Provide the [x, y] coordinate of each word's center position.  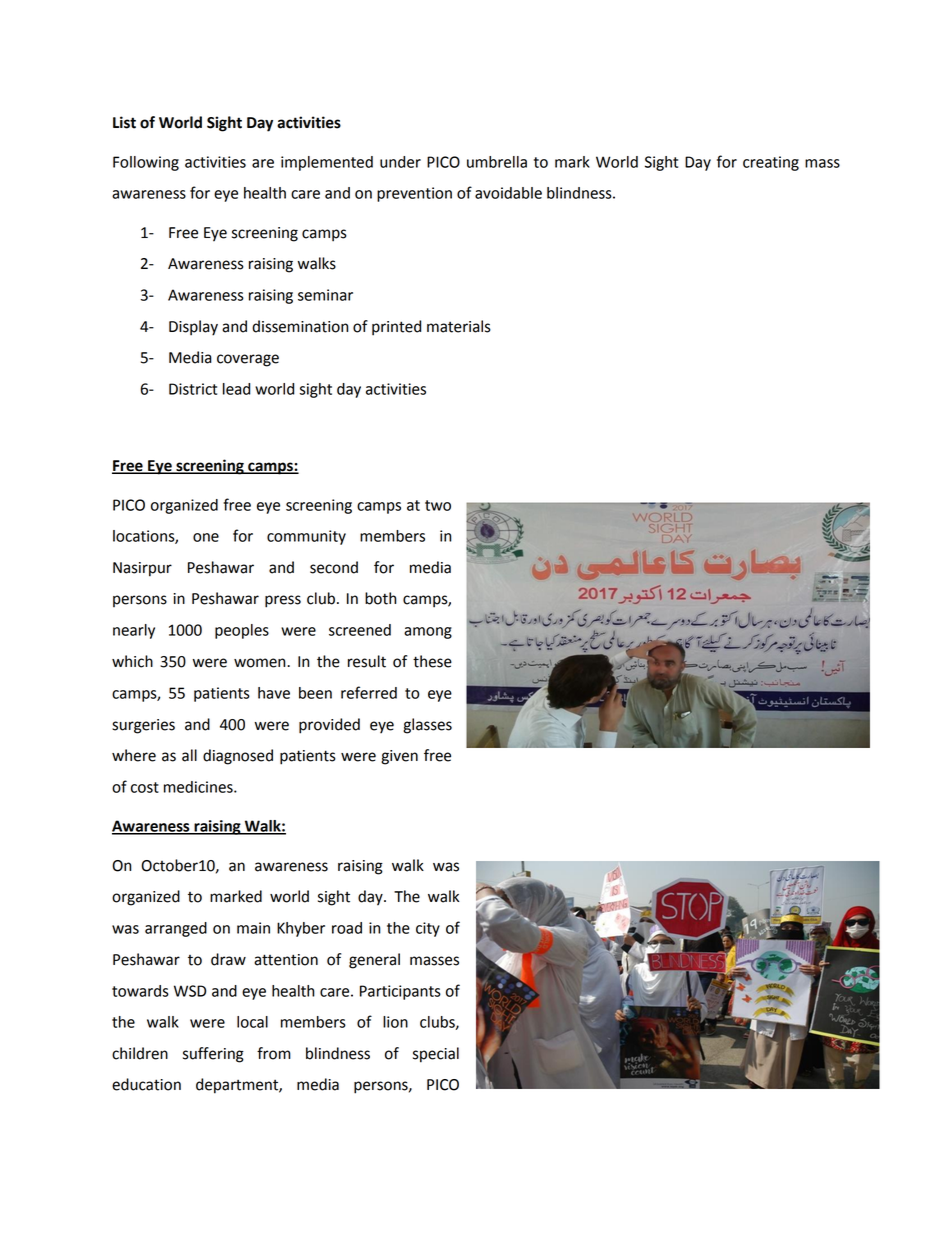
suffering [213, 1055]
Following [146, 163]
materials [459, 326]
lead [236, 389]
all [189, 755]
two [438, 505]
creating [771, 163]
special [436, 1055]
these [432, 661]
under [400, 162]
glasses [427, 726]
